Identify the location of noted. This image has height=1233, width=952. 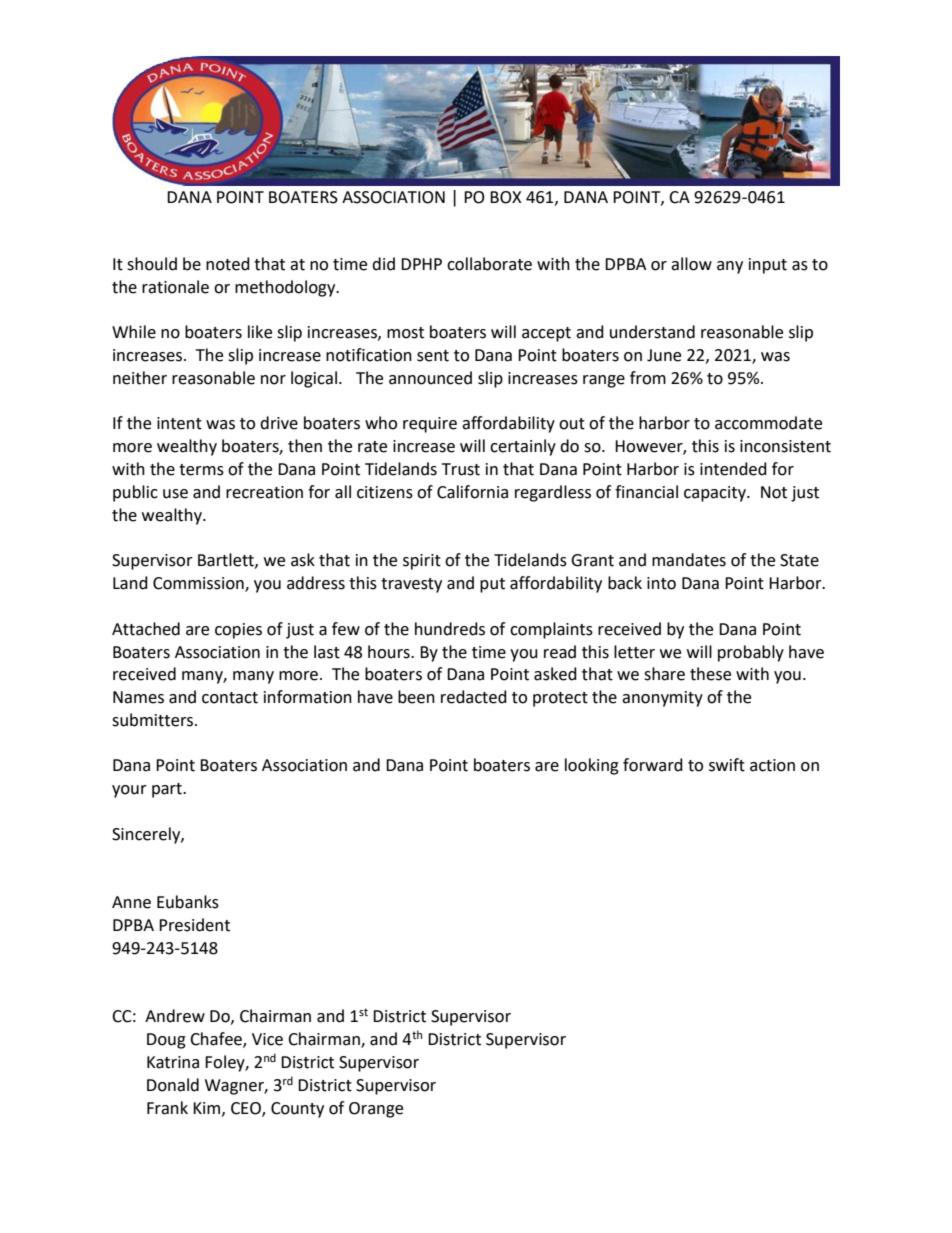
(228, 264).
